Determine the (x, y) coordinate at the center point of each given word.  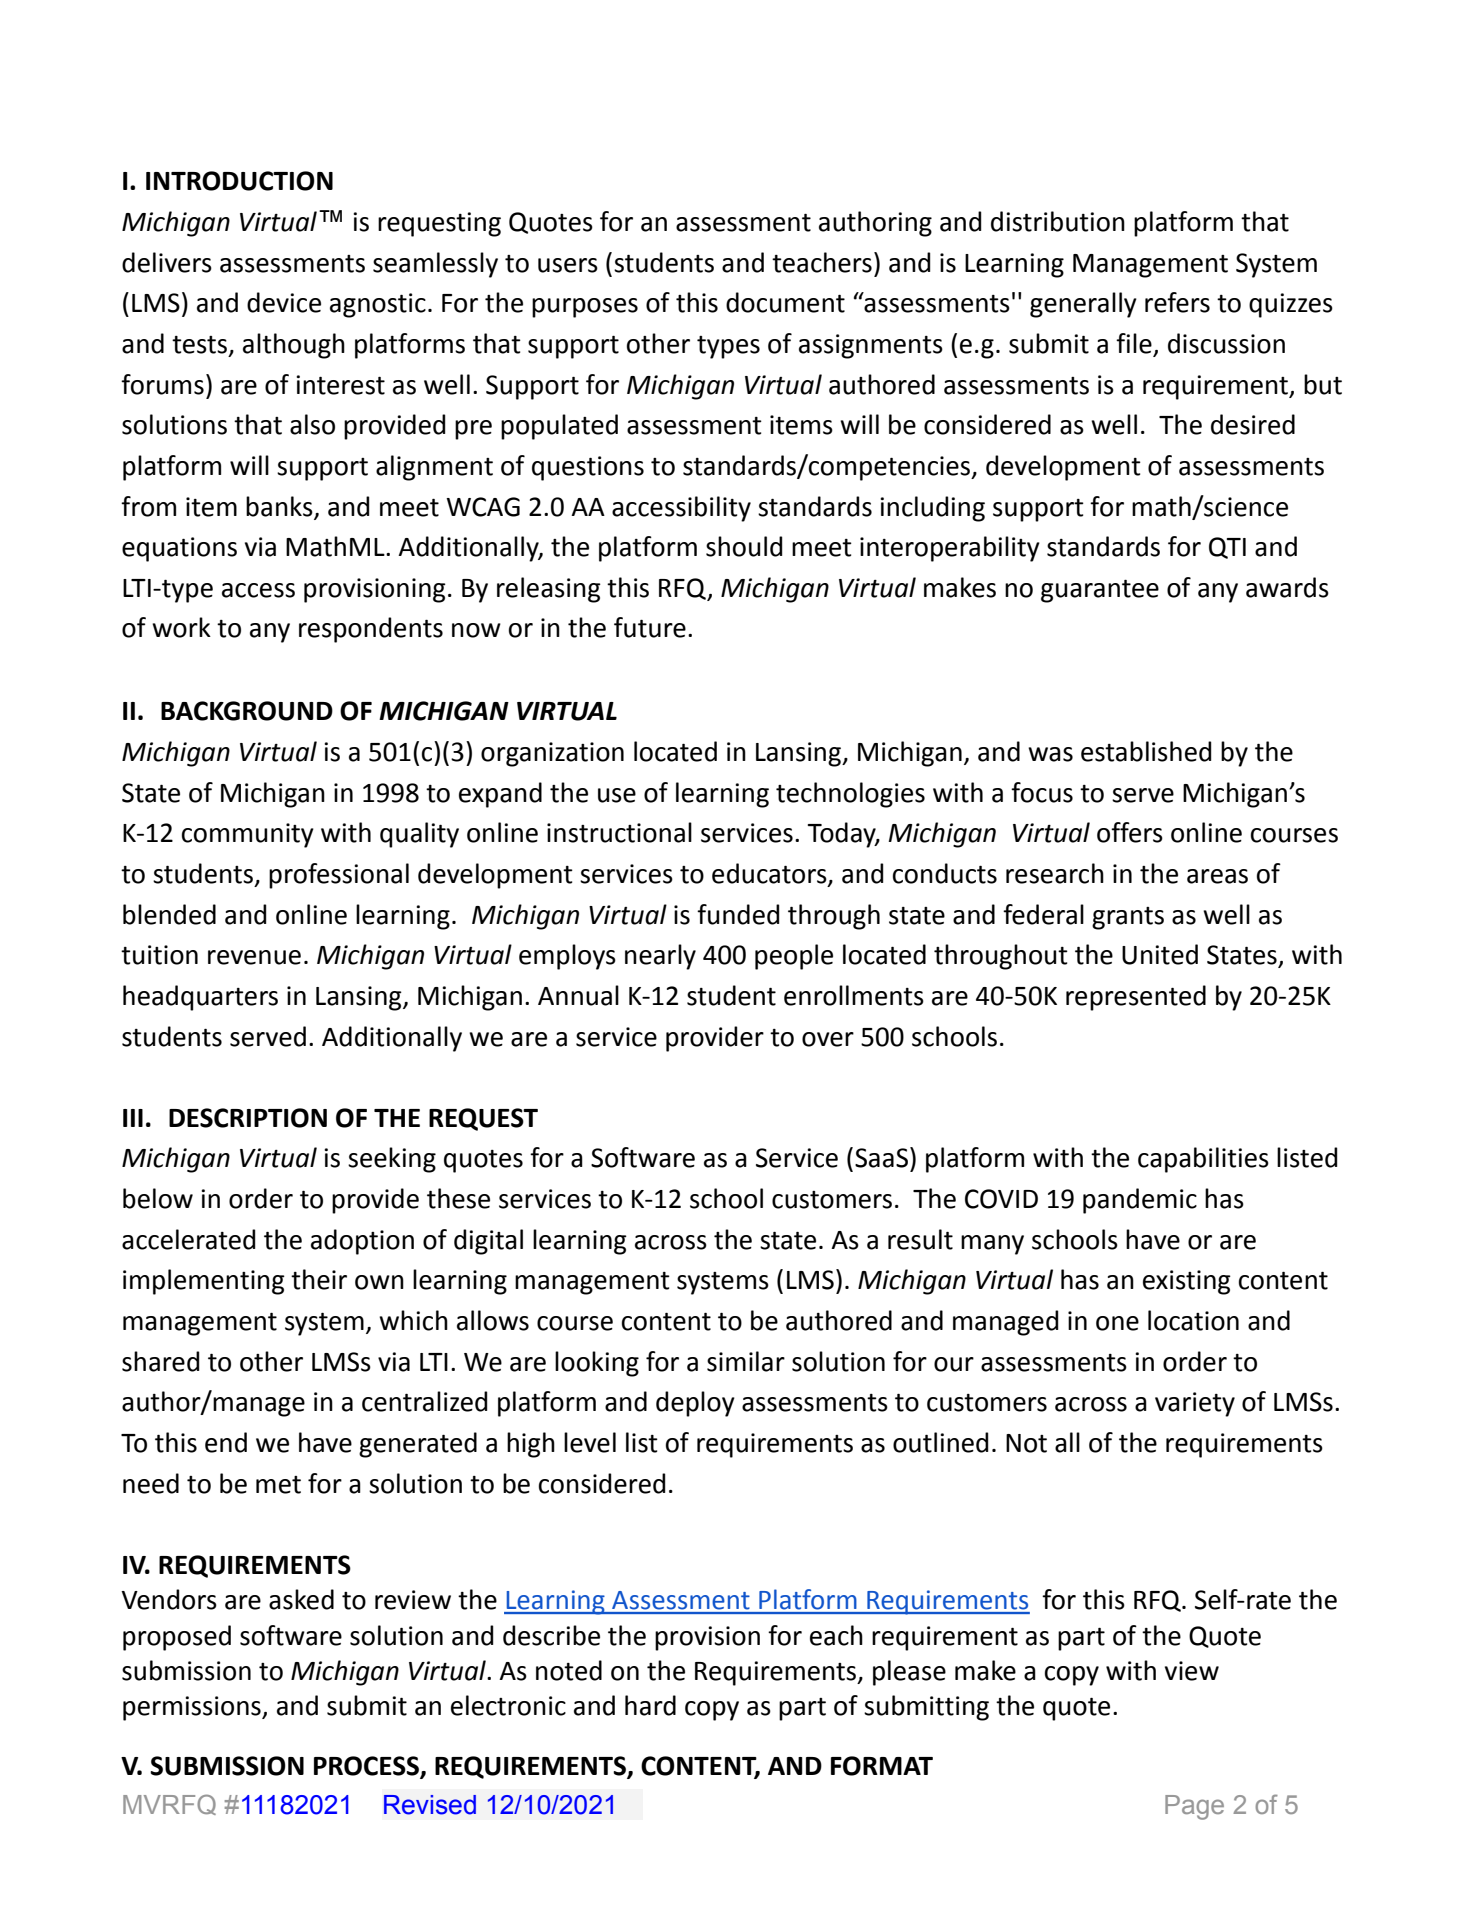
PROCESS (367, 1767)
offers (1130, 832)
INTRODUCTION (239, 181)
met (278, 1485)
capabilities (1203, 1160)
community (248, 835)
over (828, 1039)
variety (1195, 1404)
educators (770, 874)
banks (279, 506)
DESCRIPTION (248, 1118)
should (744, 546)
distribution (1058, 221)
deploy (695, 1404)
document (785, 302)
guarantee (1100, 591)
